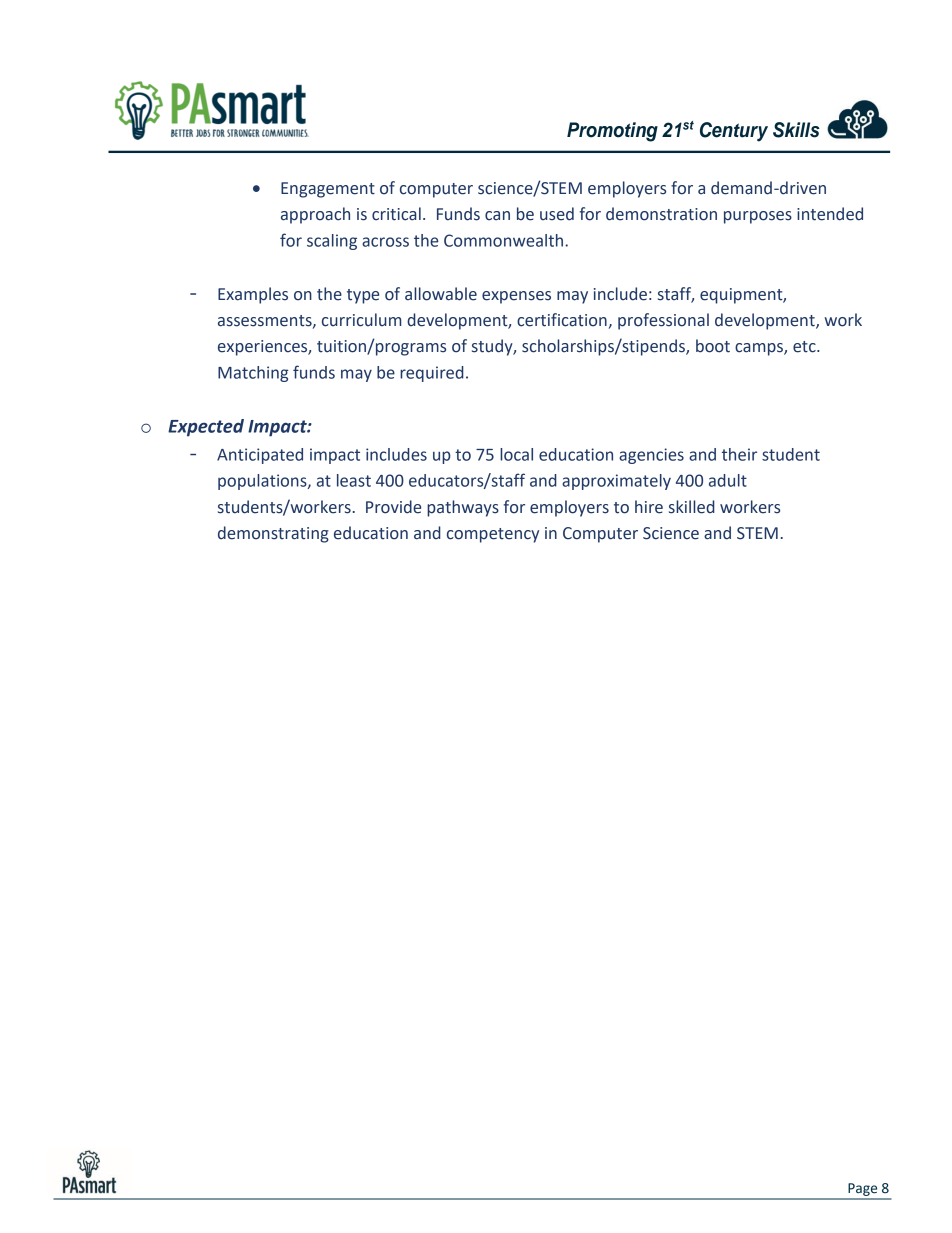 The width and height of the image is (952, 1233). Describe the element at coordinates (612, 132) in the image. I see `Promoting` at that location.
